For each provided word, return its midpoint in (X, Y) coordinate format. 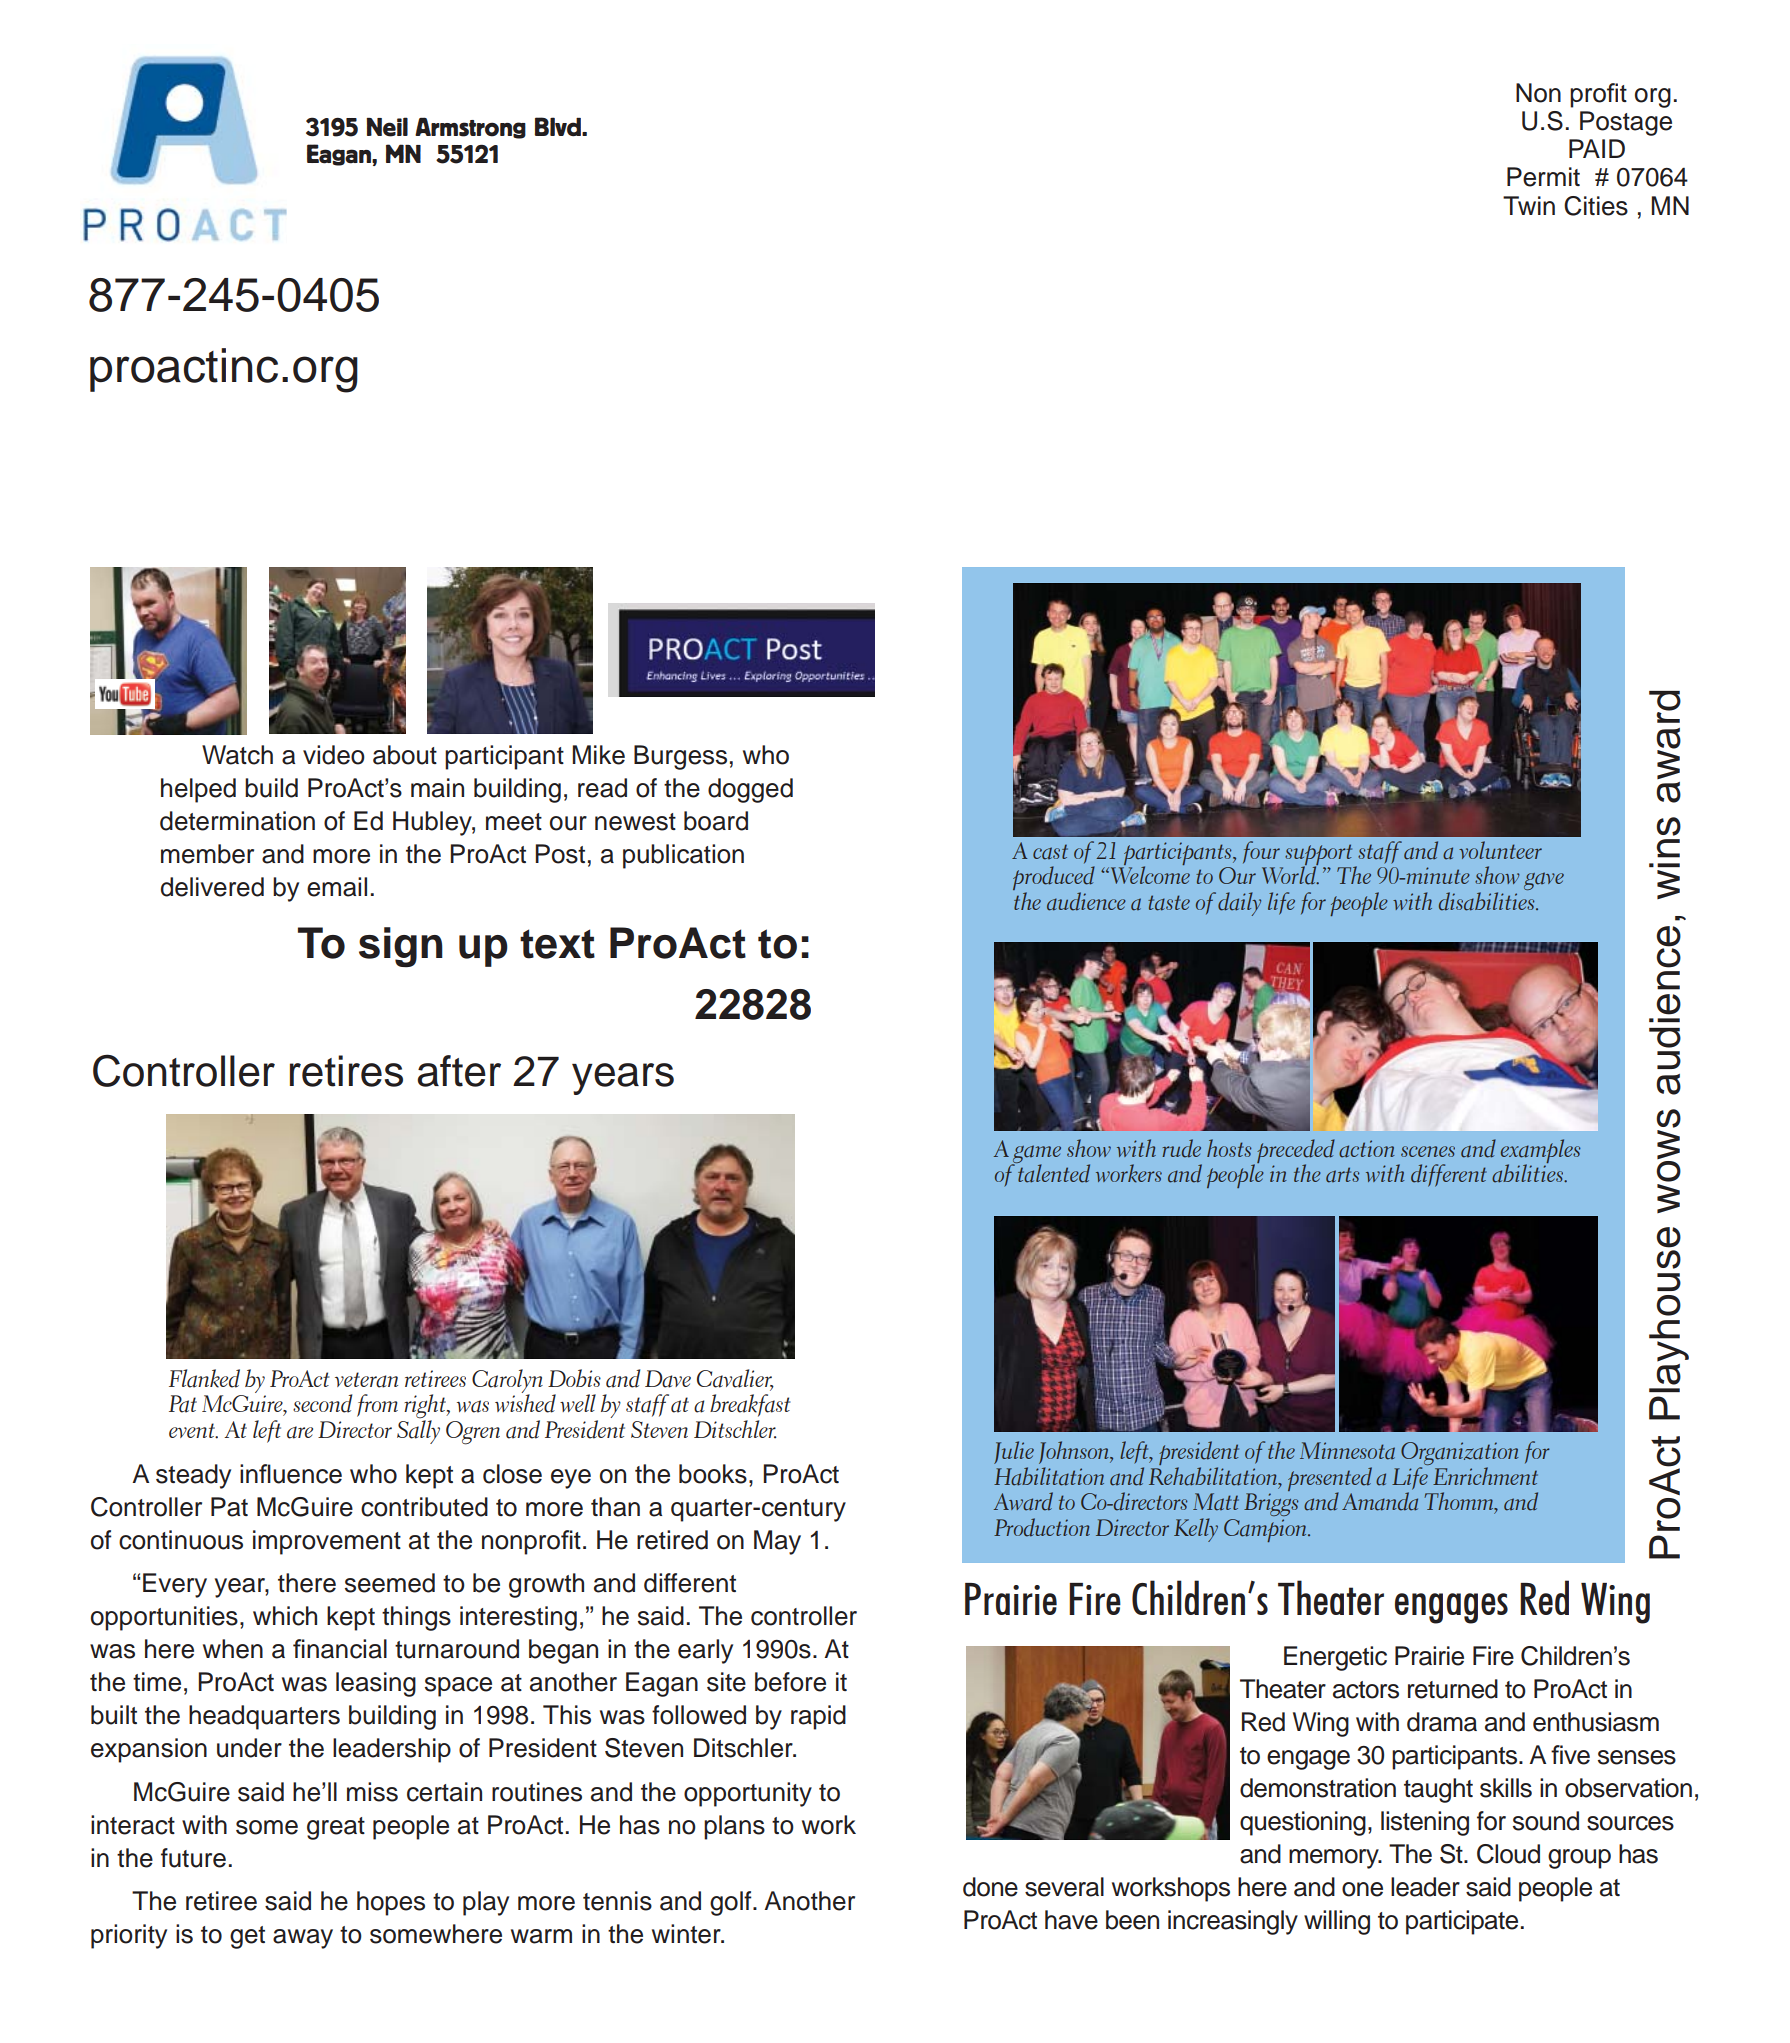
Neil (387, 127)
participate (1462, 1922)
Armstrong (470, 128)
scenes (1428, 1151)
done (990, 1887)
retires (346, 1071)
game (1036, 1155)
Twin (1529, 205)
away (303, 1939)
